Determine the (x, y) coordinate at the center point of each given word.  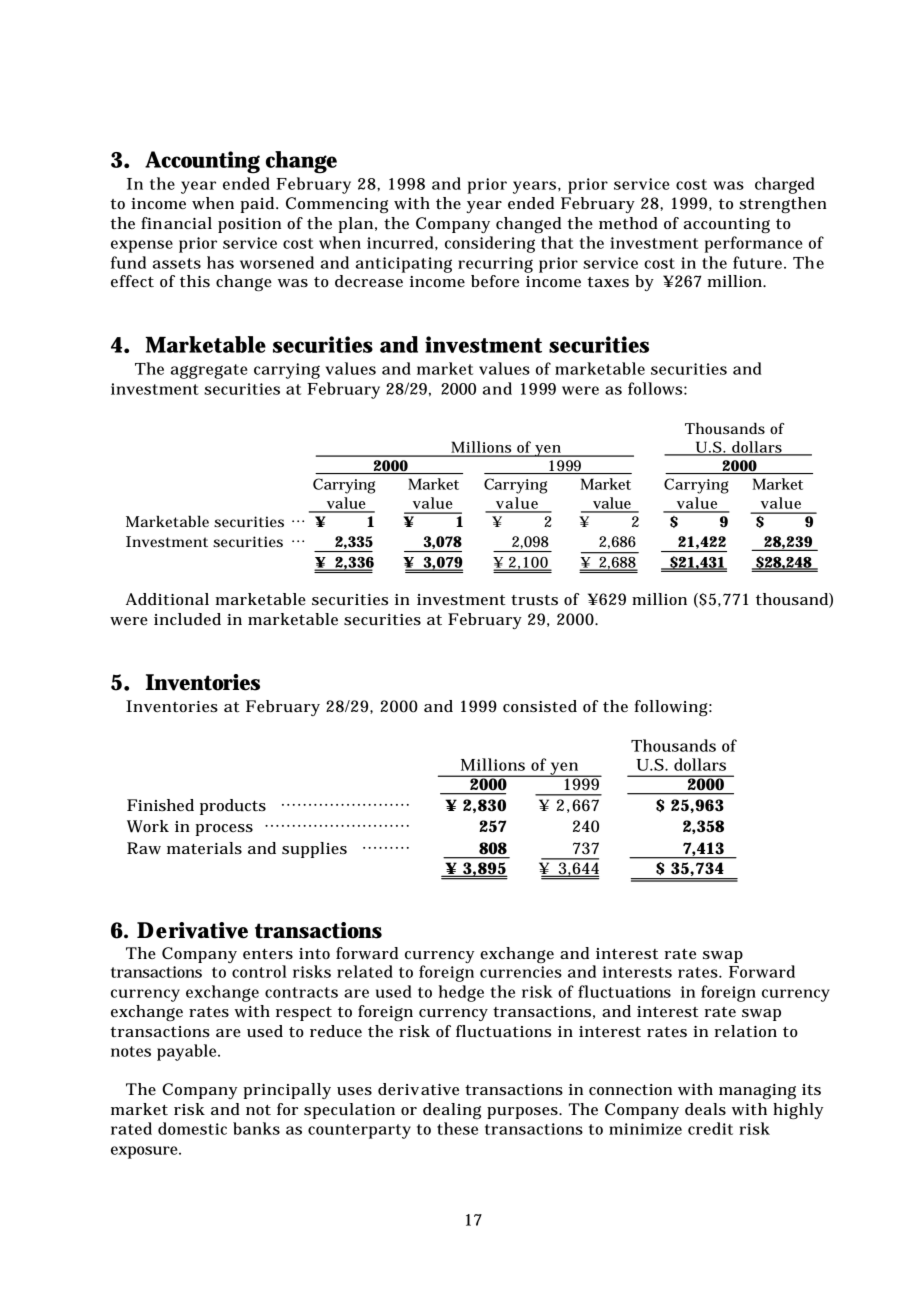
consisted (540, 706)
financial (176, 223)
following (673, 708)
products (233, 807)
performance (754, 244)
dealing (452, 1111)
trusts (534, 600)
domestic (192, 1128)
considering (490, 244)
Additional (167, 599)
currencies (521, 972)
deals (705, 1109)
